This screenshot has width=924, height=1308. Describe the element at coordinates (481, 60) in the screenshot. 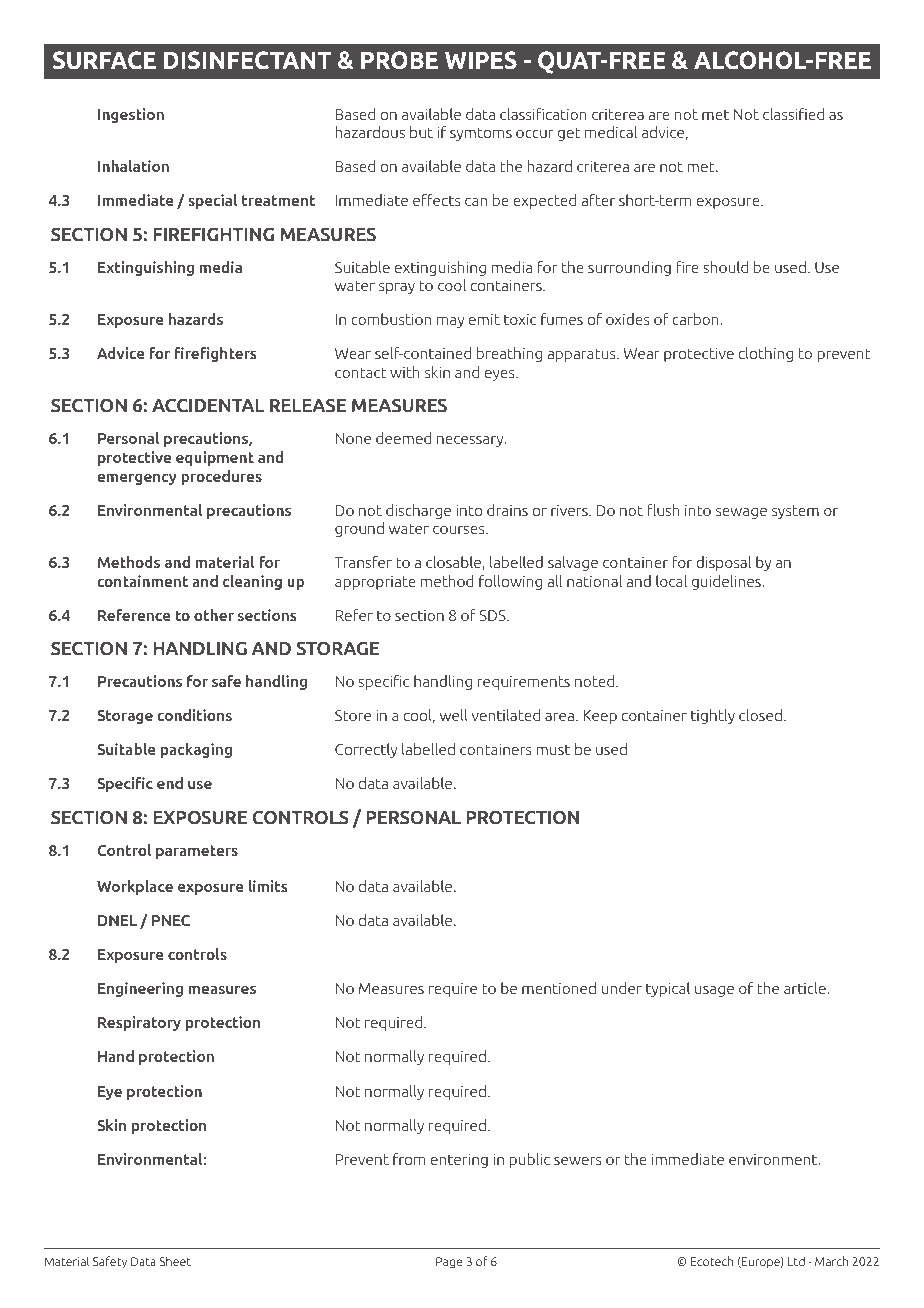

I see `WIPES` at that location.
